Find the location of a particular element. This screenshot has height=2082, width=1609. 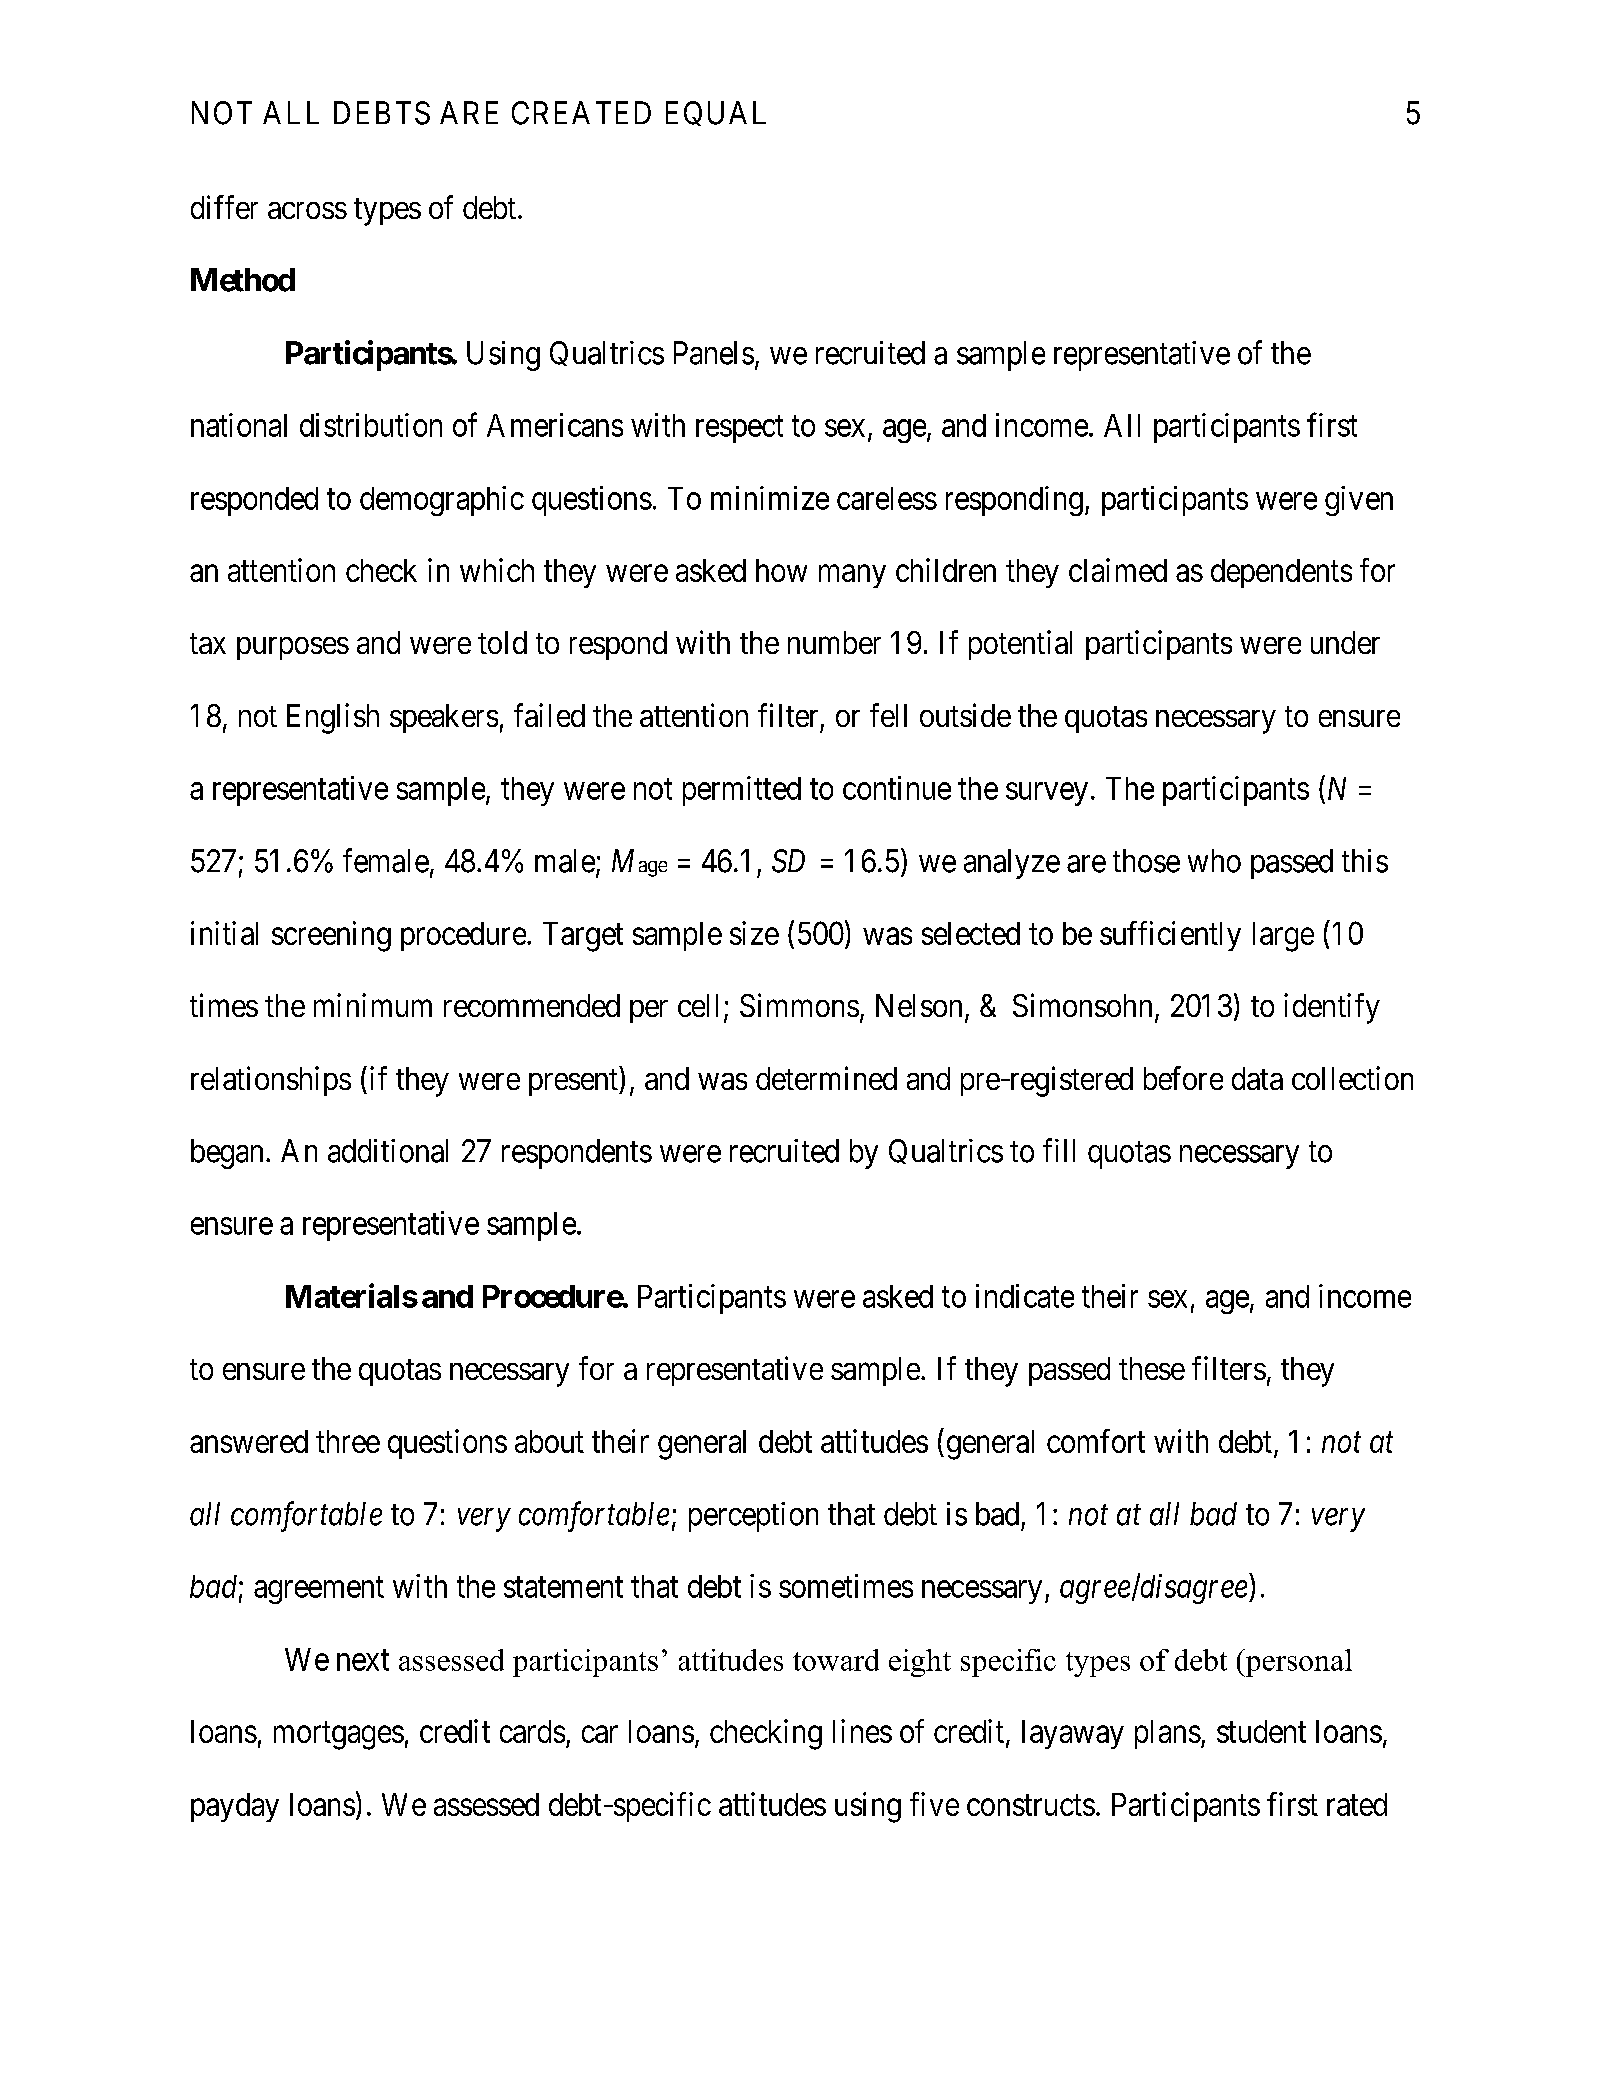

payday is located at coordinates (235, 1807).
